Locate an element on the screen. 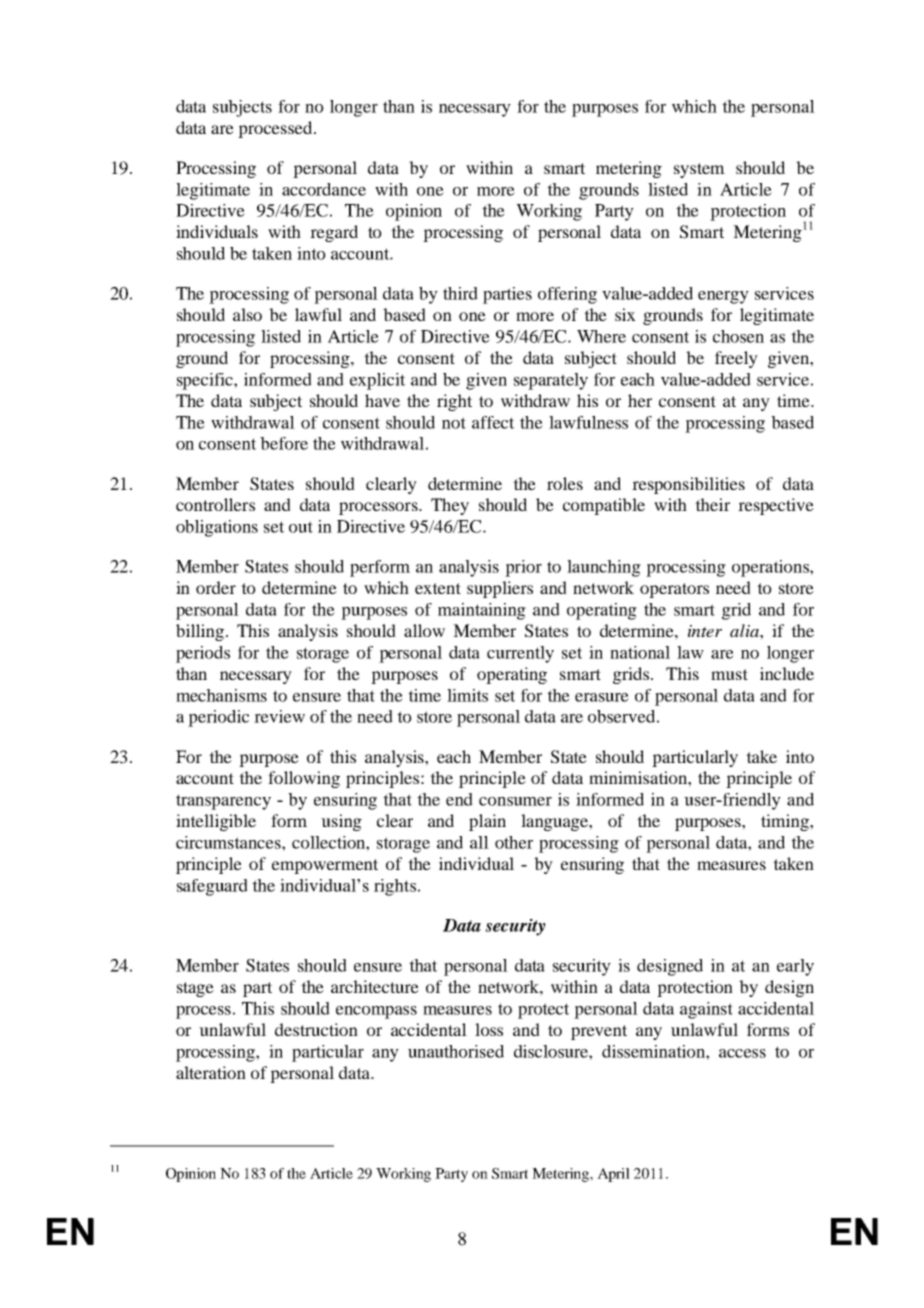 Image resolution: width=924 pixels, height=1308 pixels. accordance is located at coordinates (324, 189).
